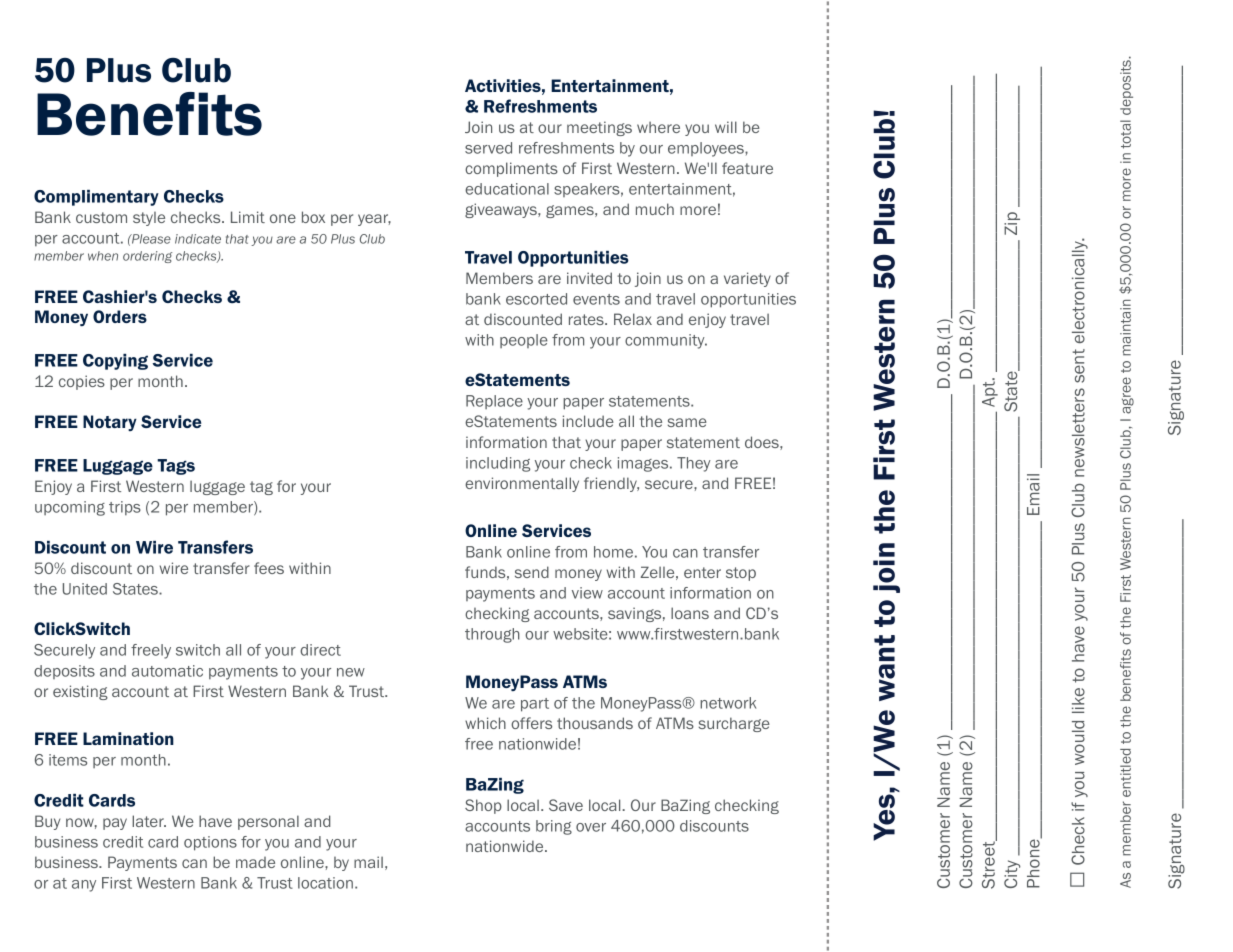 The width and height of the screenshot is (1233, 952). Describe the element at coordinates (498, 464) in the screenshot. I see `including` at that location.
